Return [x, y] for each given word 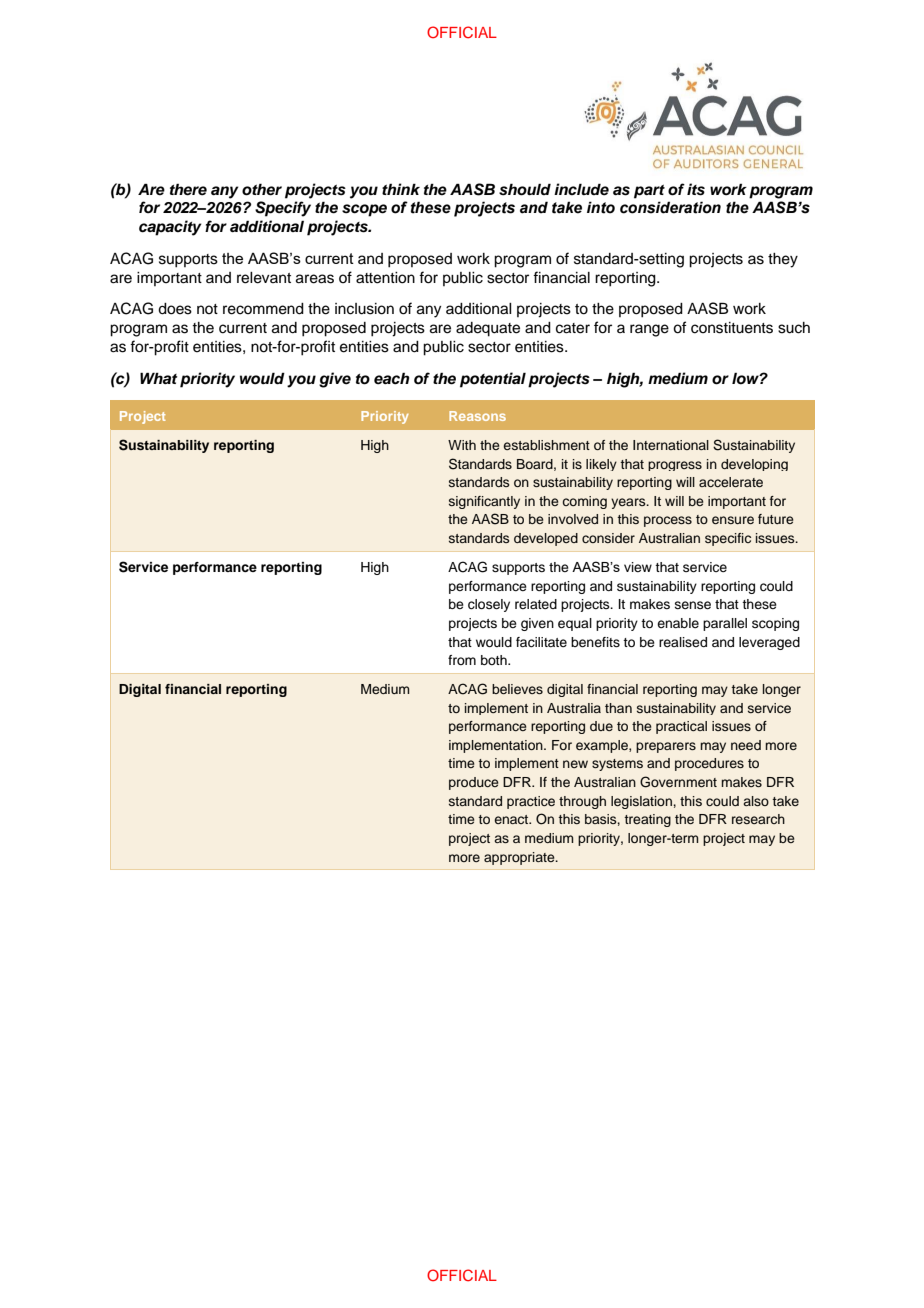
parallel [725, 624]
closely [489, 605]
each [392, 379]
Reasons [477, 416]
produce [474, 783]
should [525, 189]
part [649, 192]
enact [512, 819]
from [462, 660]
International [671, 445]
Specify [283, 209]
